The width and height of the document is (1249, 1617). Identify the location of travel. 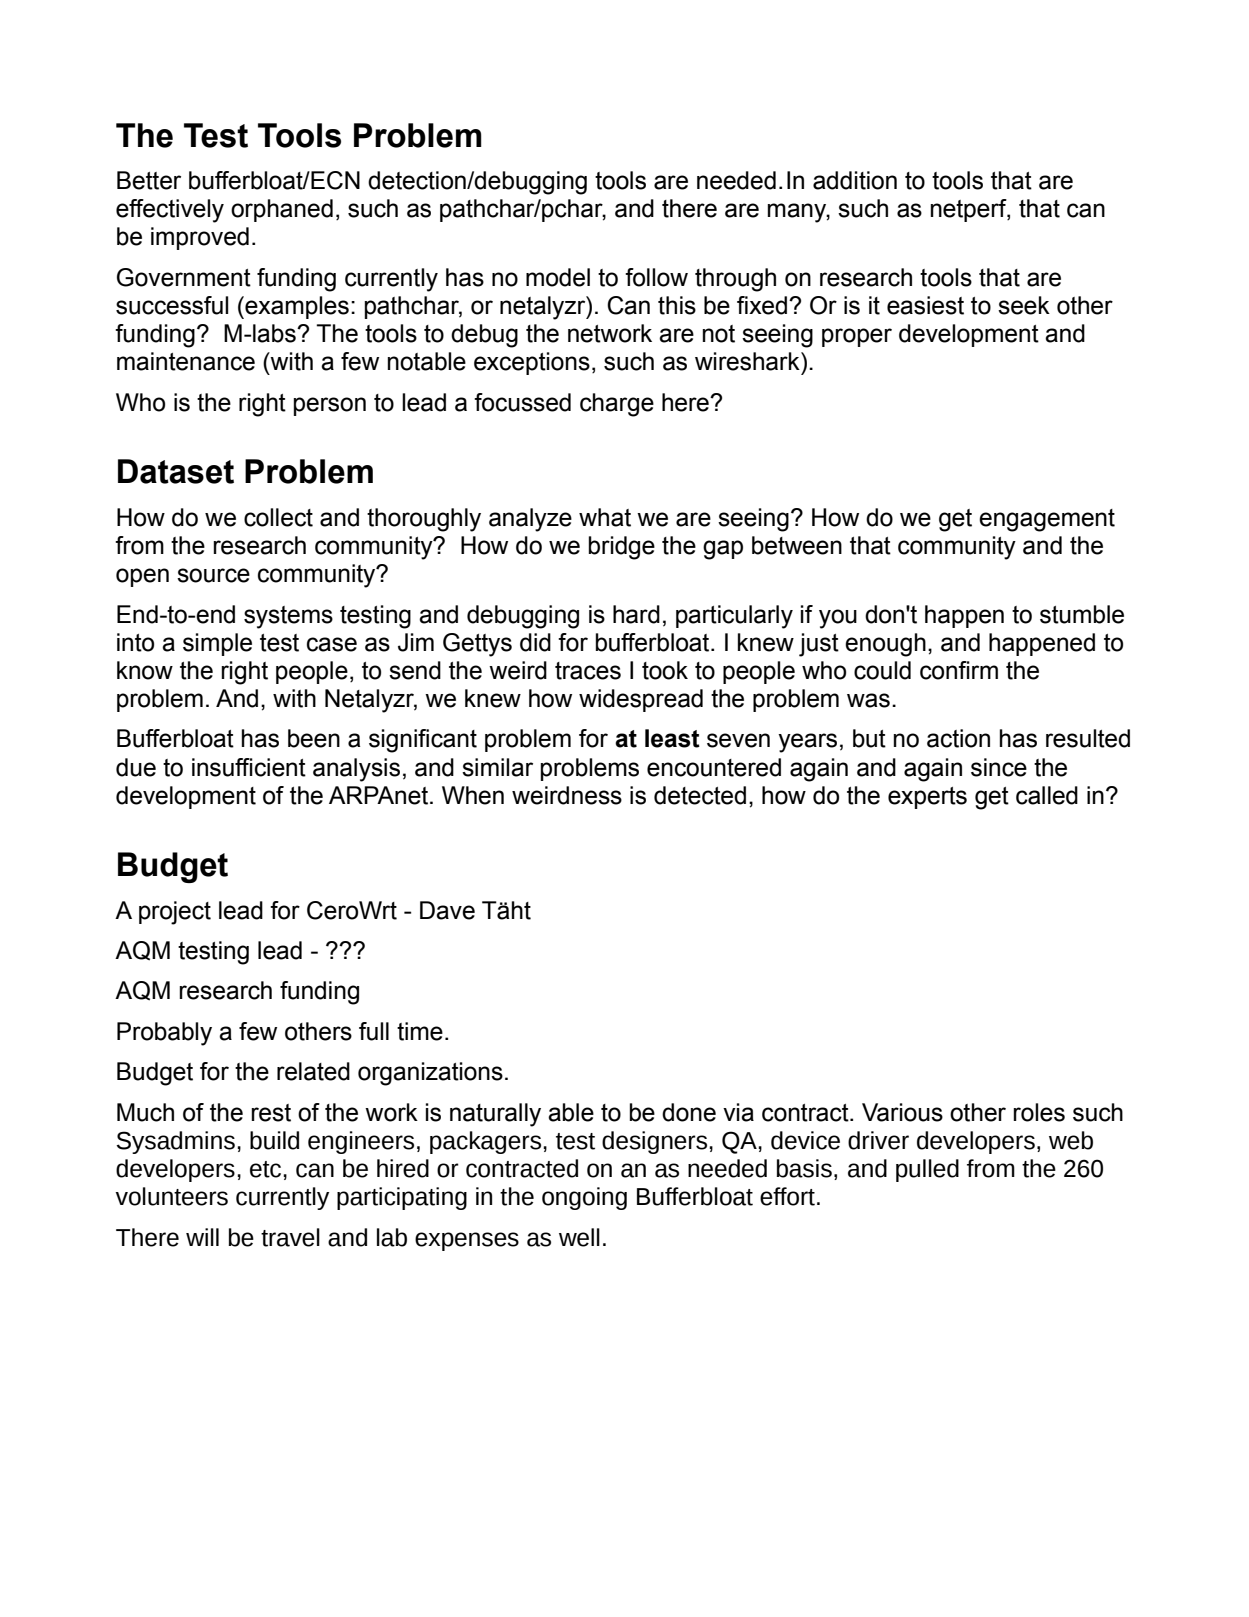
(290, 1237).
